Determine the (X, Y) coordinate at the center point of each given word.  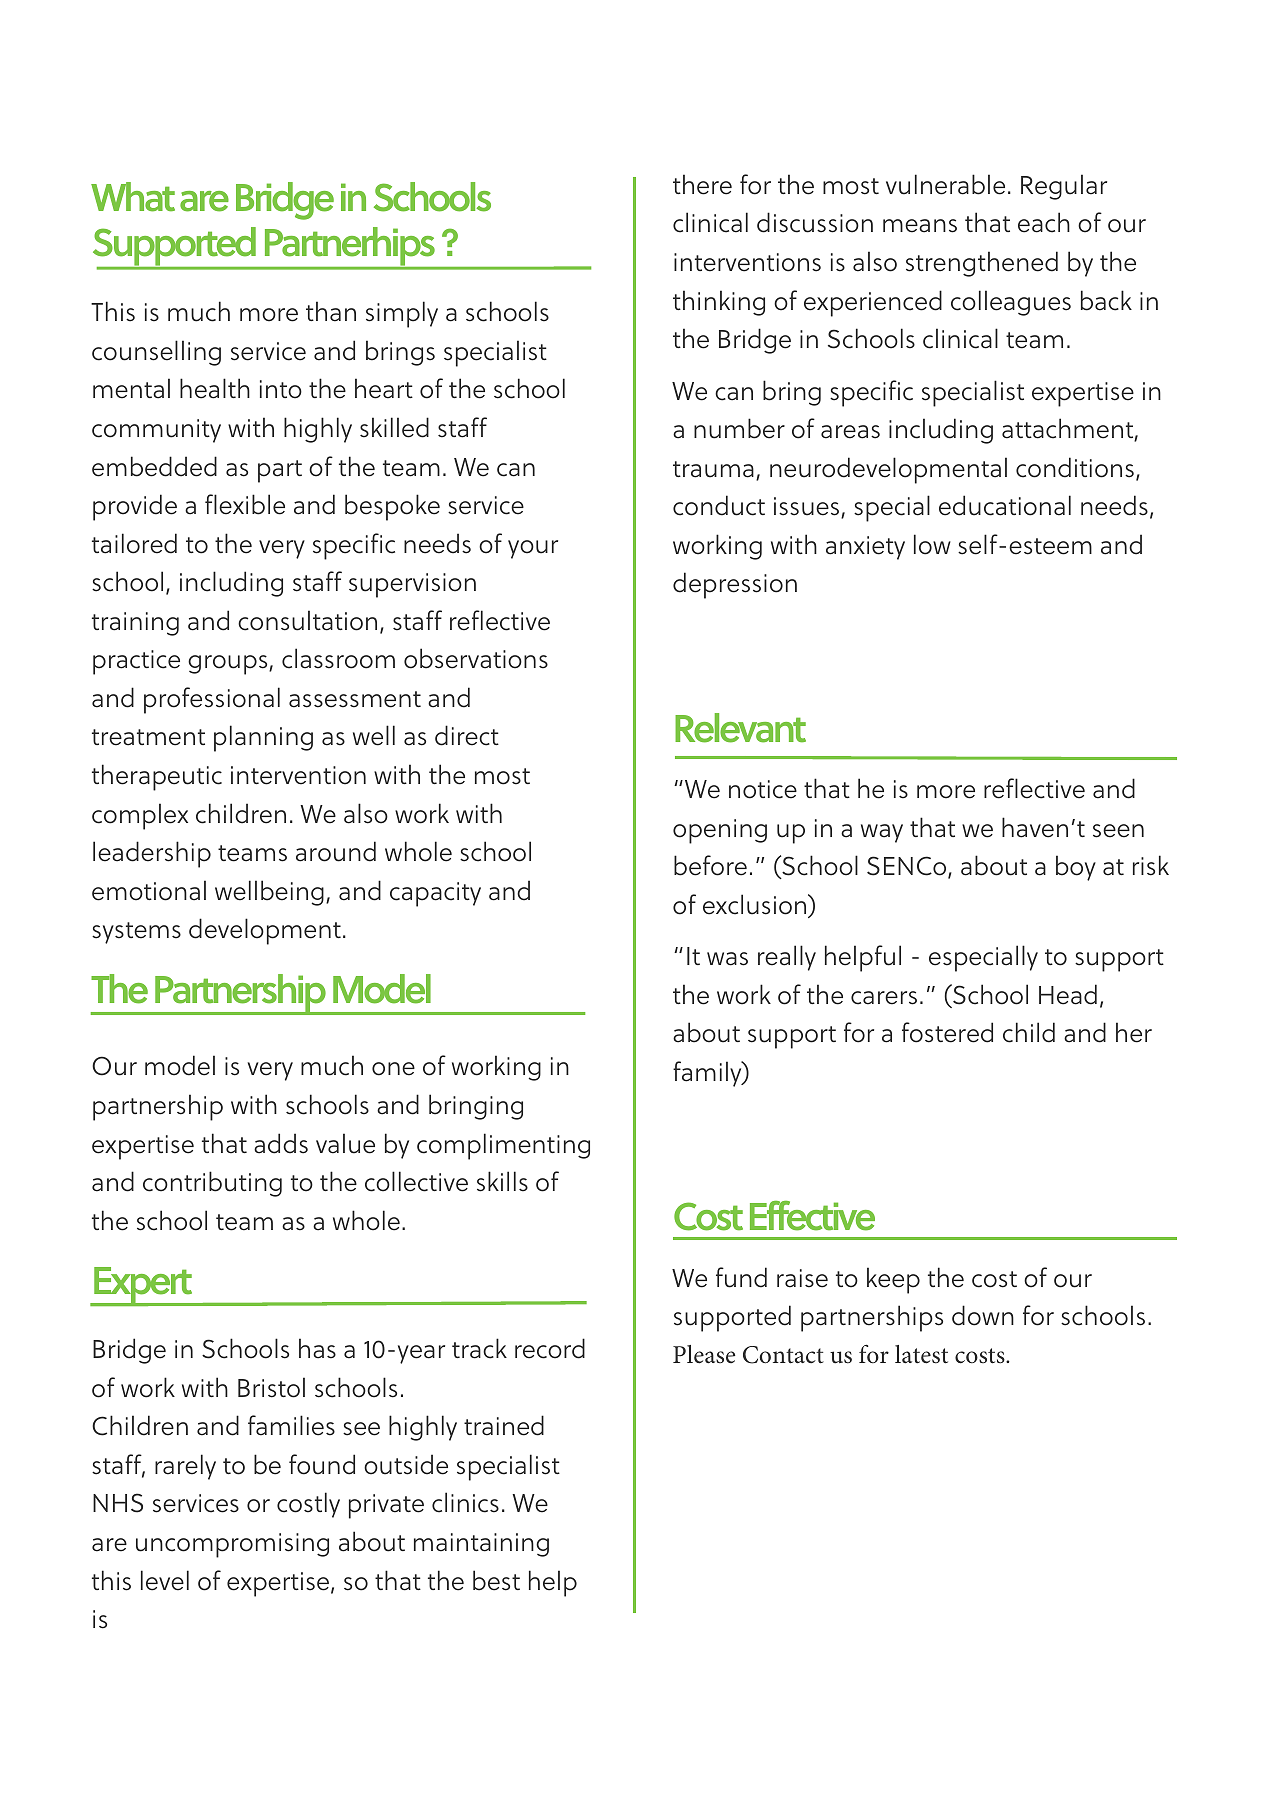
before (710, 865)
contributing (212, 1184)
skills (502, 1181)
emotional (149, 890)
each (1044, 222)
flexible (245, 504)
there (702, 184)
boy (1076, 868)
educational (1005, 505)
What (133, 197)
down (983, 1315)
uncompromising (232, 1545)
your (533, 549)
